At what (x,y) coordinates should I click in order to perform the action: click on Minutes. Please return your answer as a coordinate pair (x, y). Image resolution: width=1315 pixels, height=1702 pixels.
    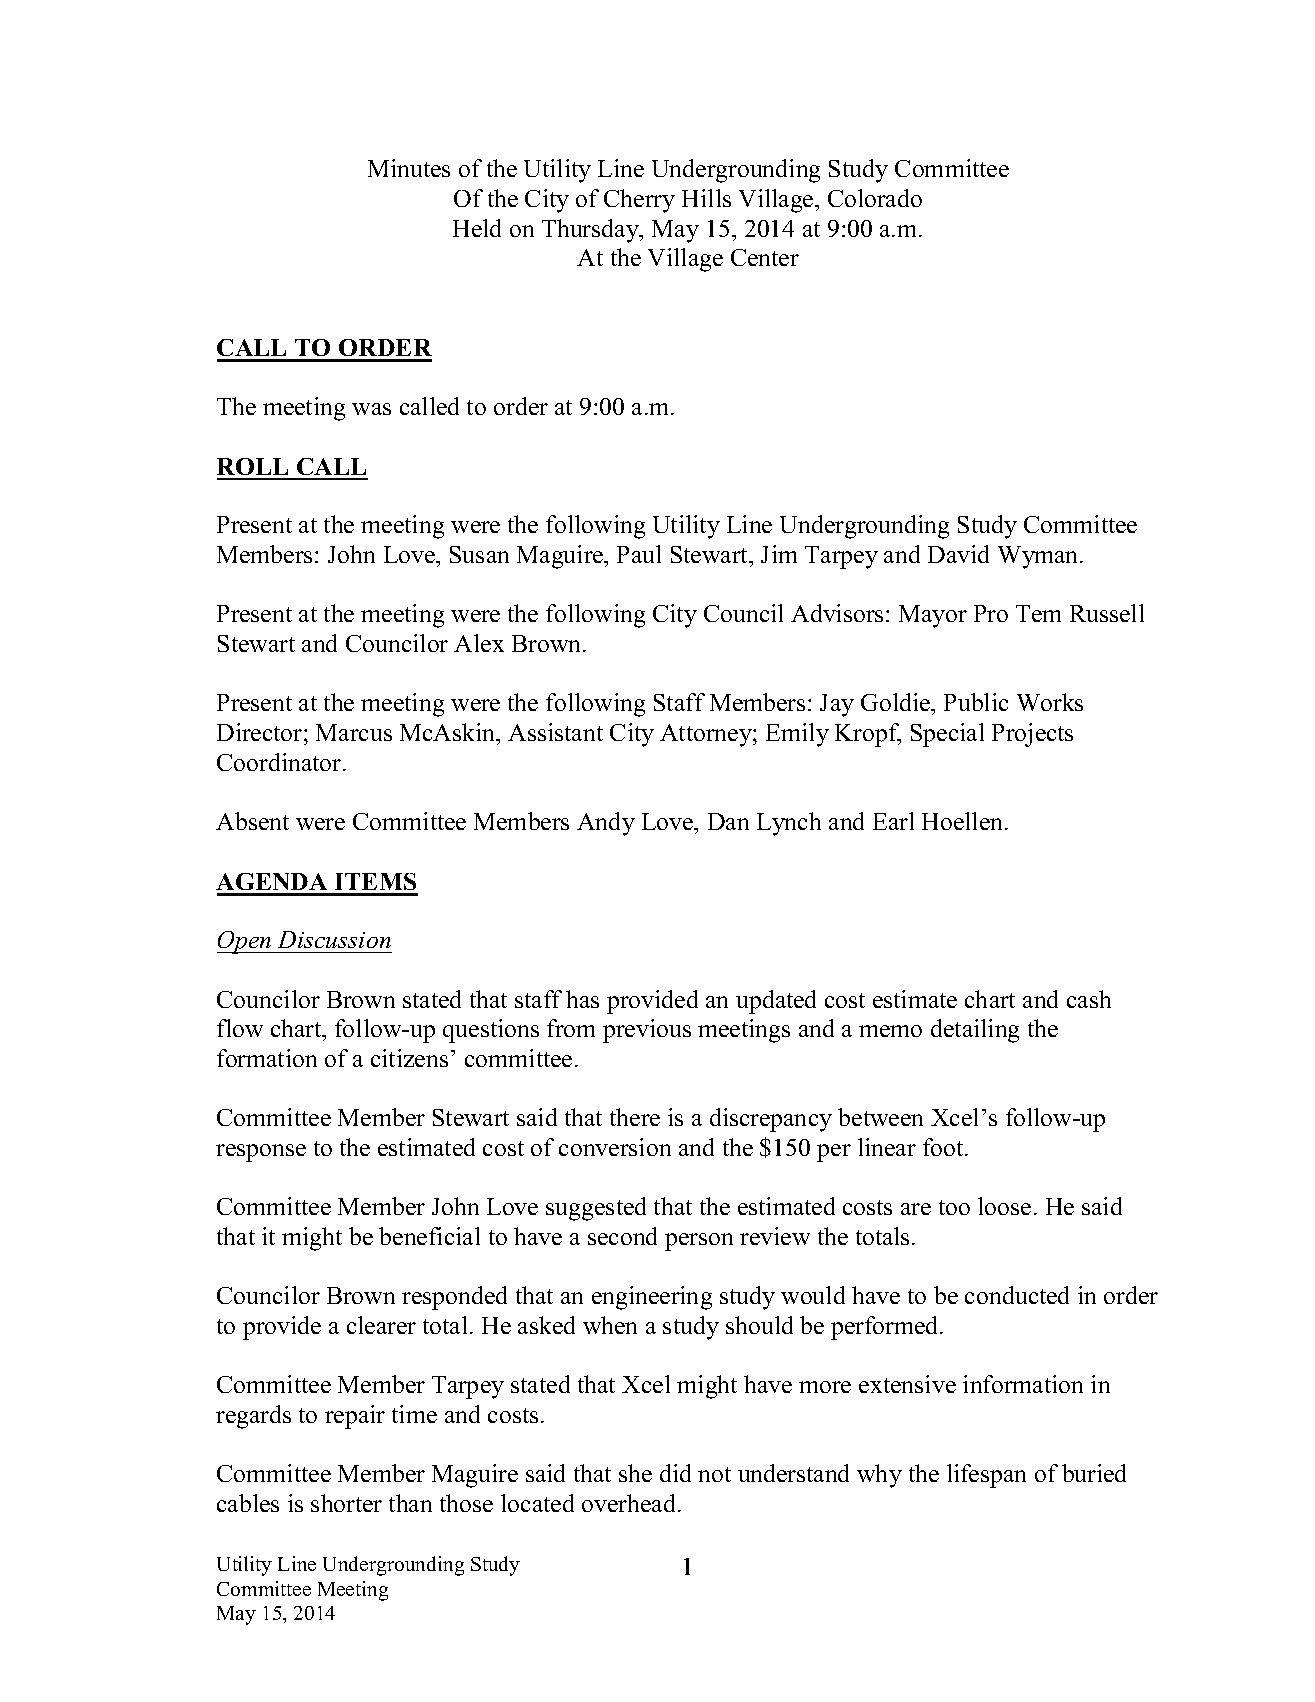
    Looking at the image, I should click on (409, 168).
